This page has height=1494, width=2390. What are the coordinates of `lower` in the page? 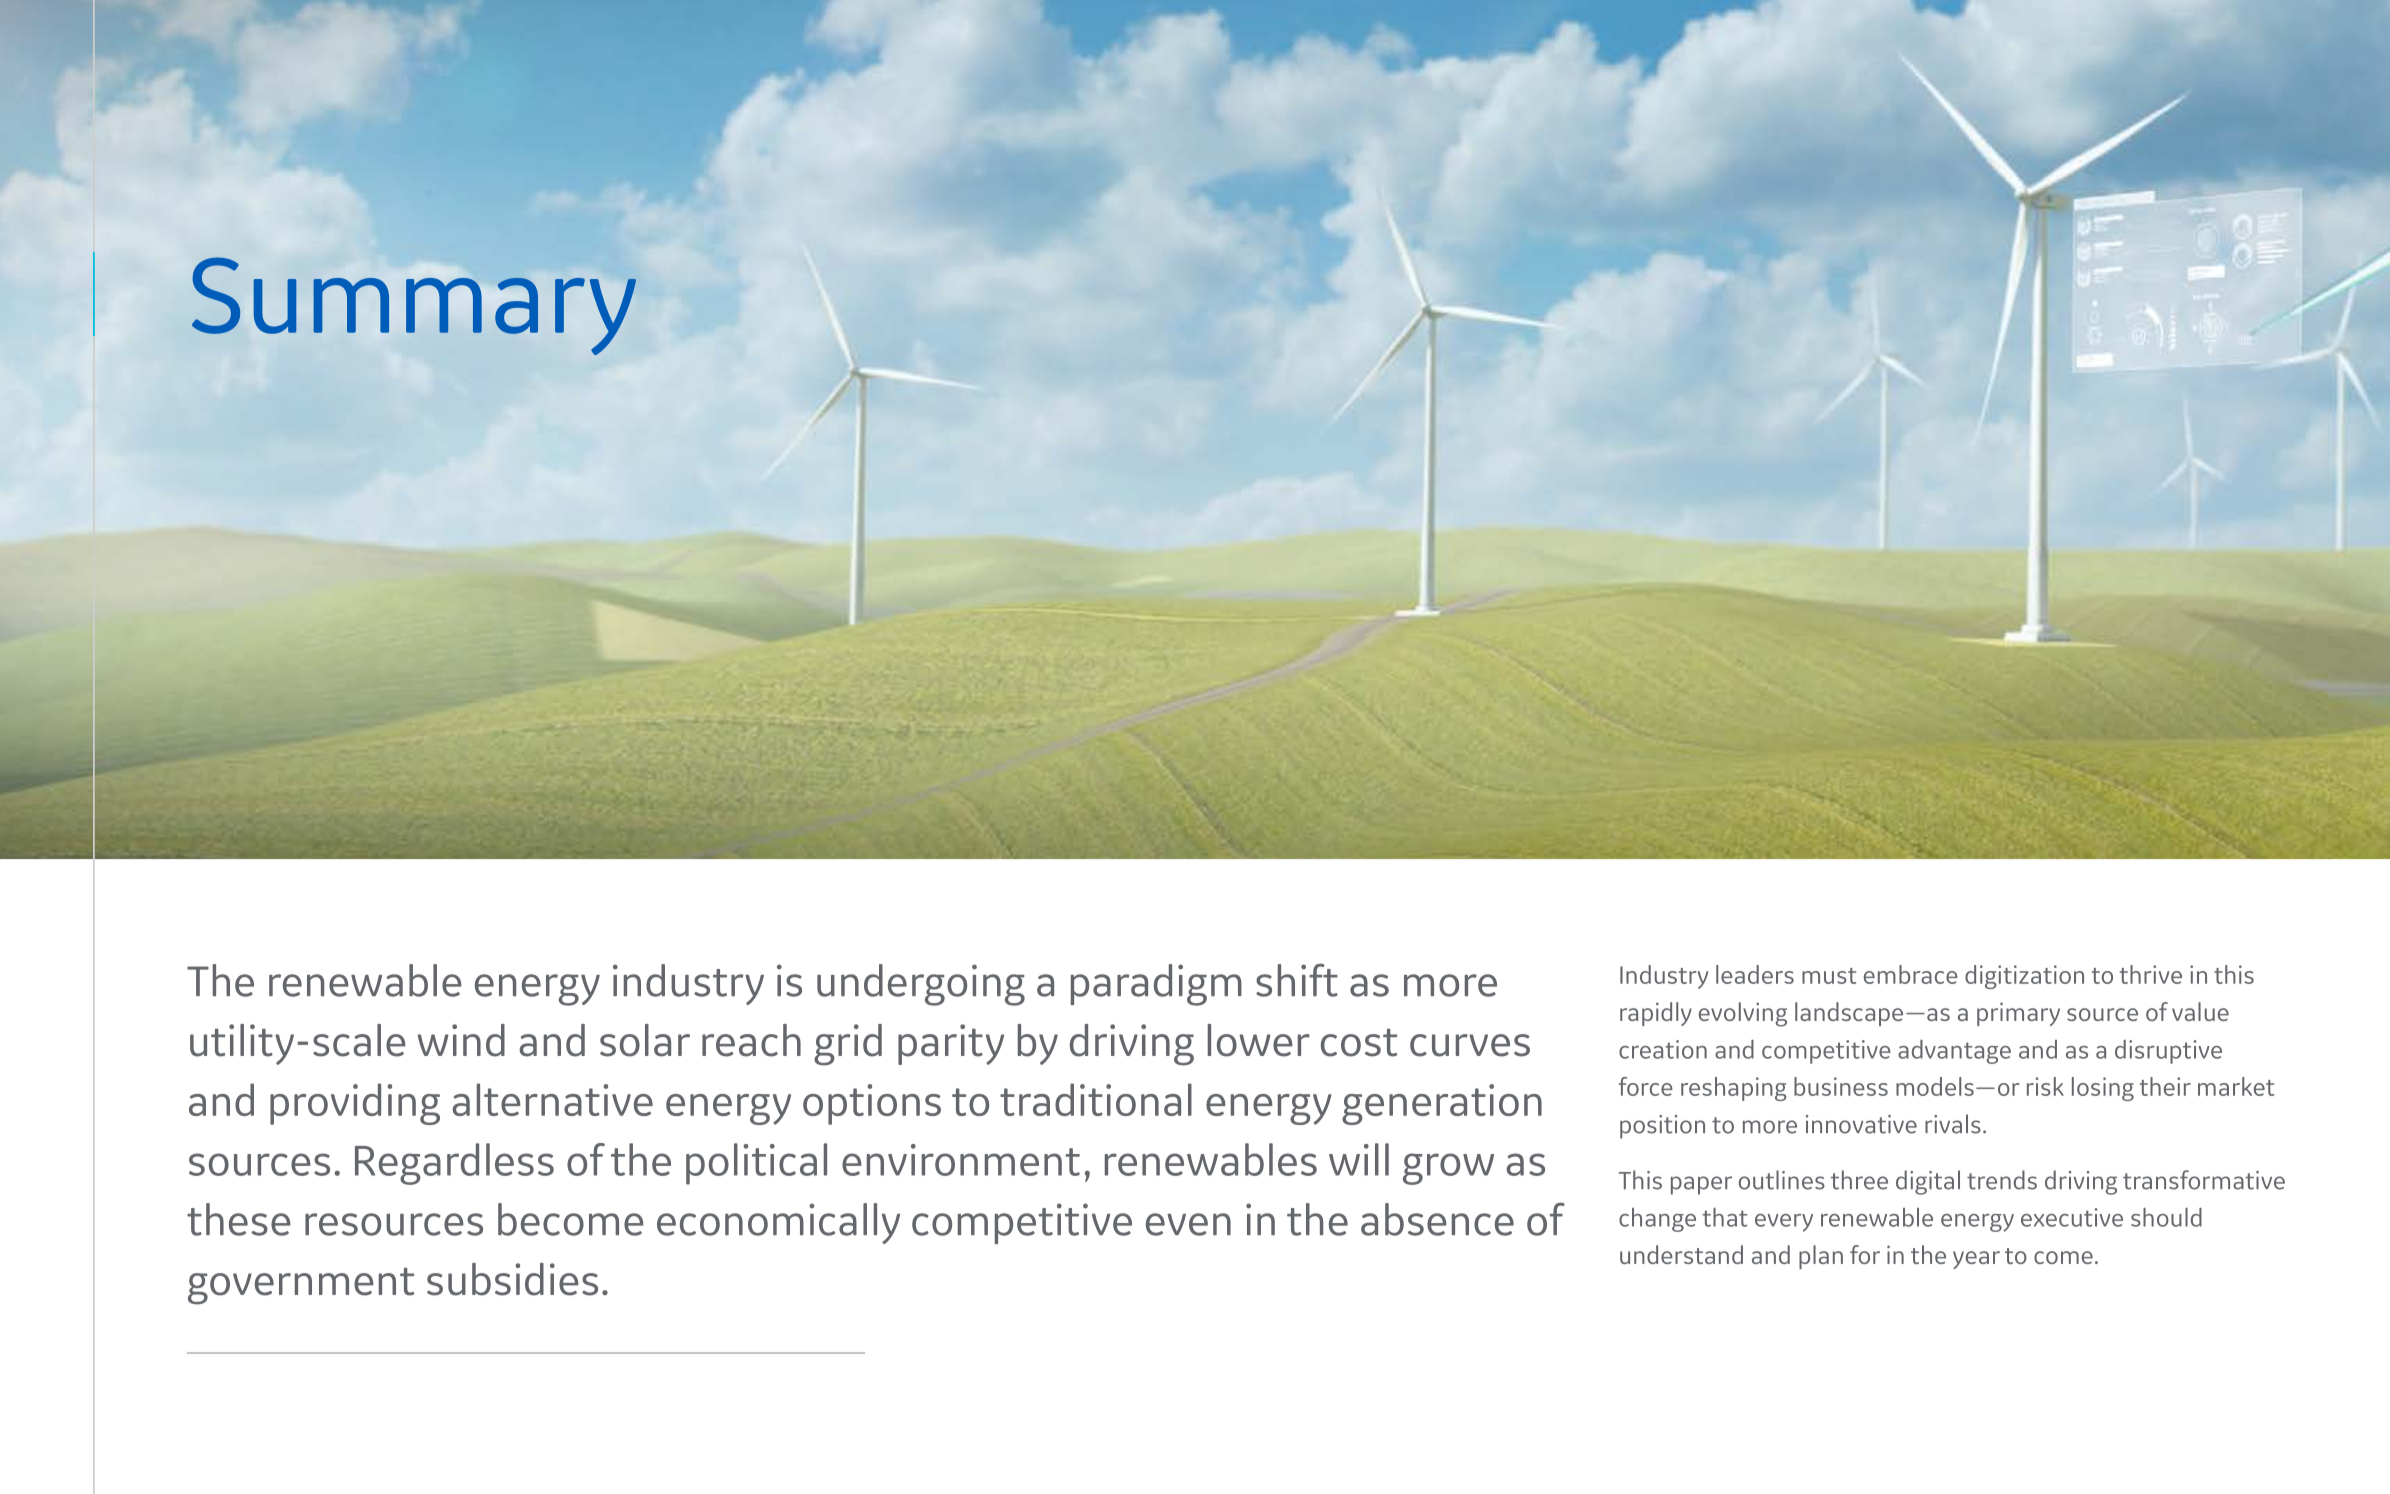 It's located at (1259, 1040).
